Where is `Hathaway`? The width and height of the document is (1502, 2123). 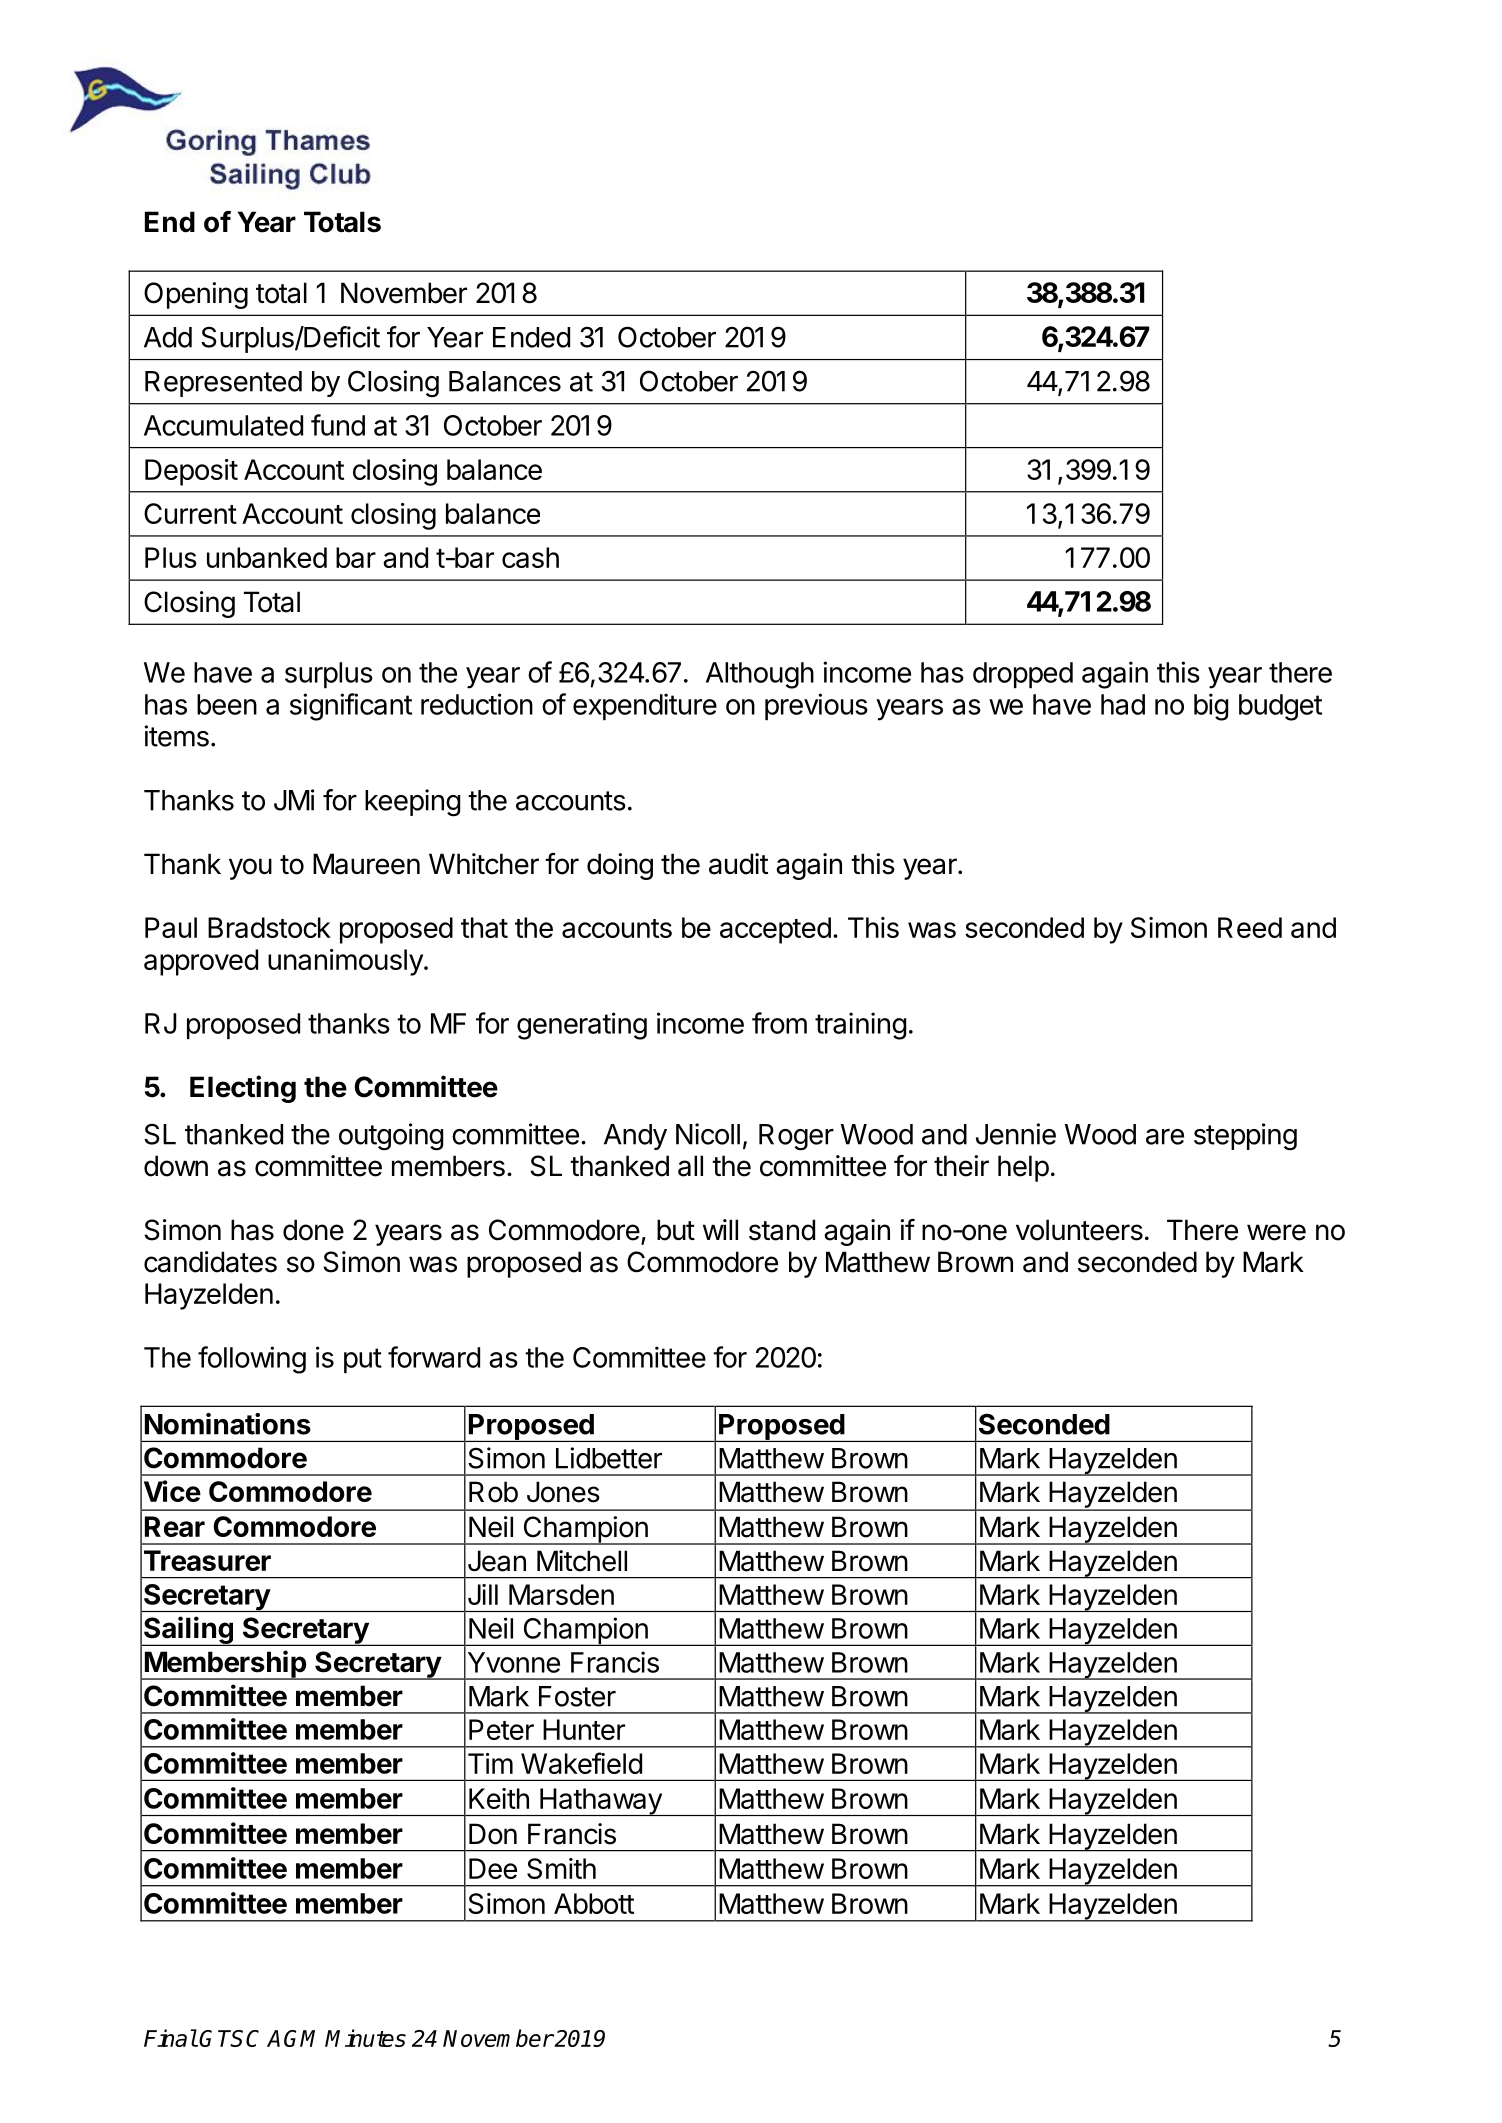
Hathaway is located at coordinates (601, 1802).
